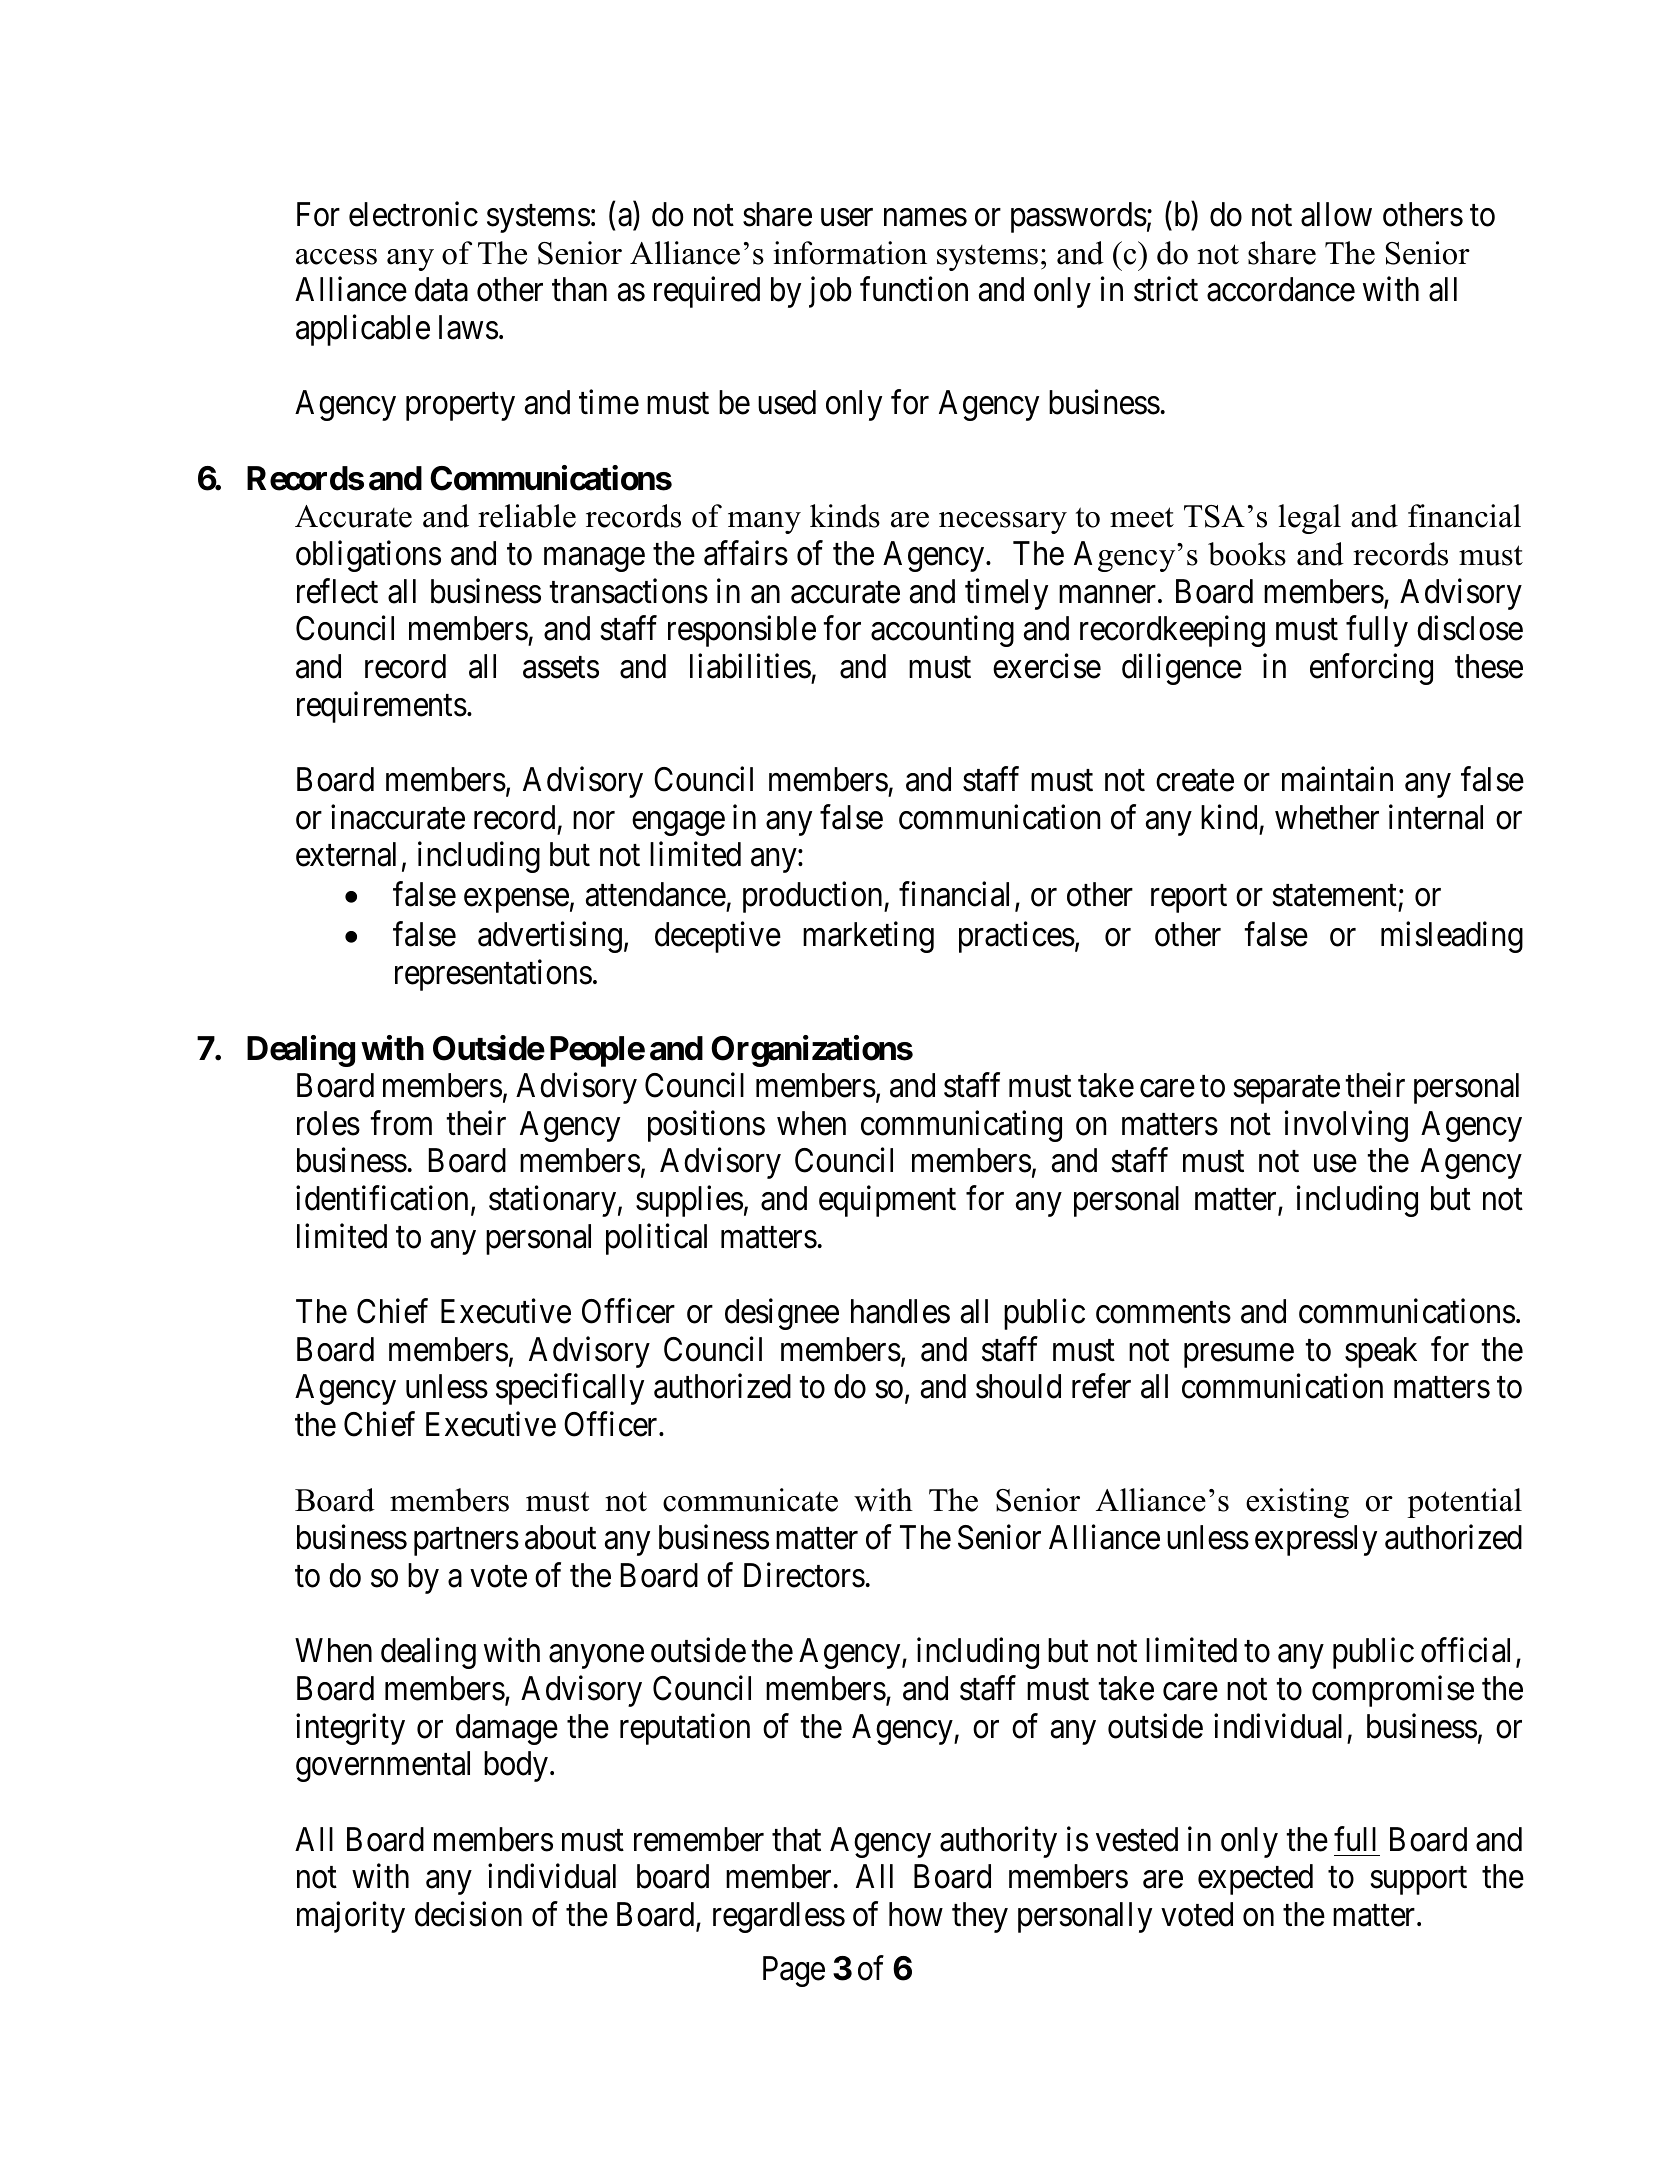 Image resolution: width=1670 pixels, height=2162 pixels. What do you see at coordinates (1327, 817) in the image?
I see `whether` at bounding box center [1327, 817].
